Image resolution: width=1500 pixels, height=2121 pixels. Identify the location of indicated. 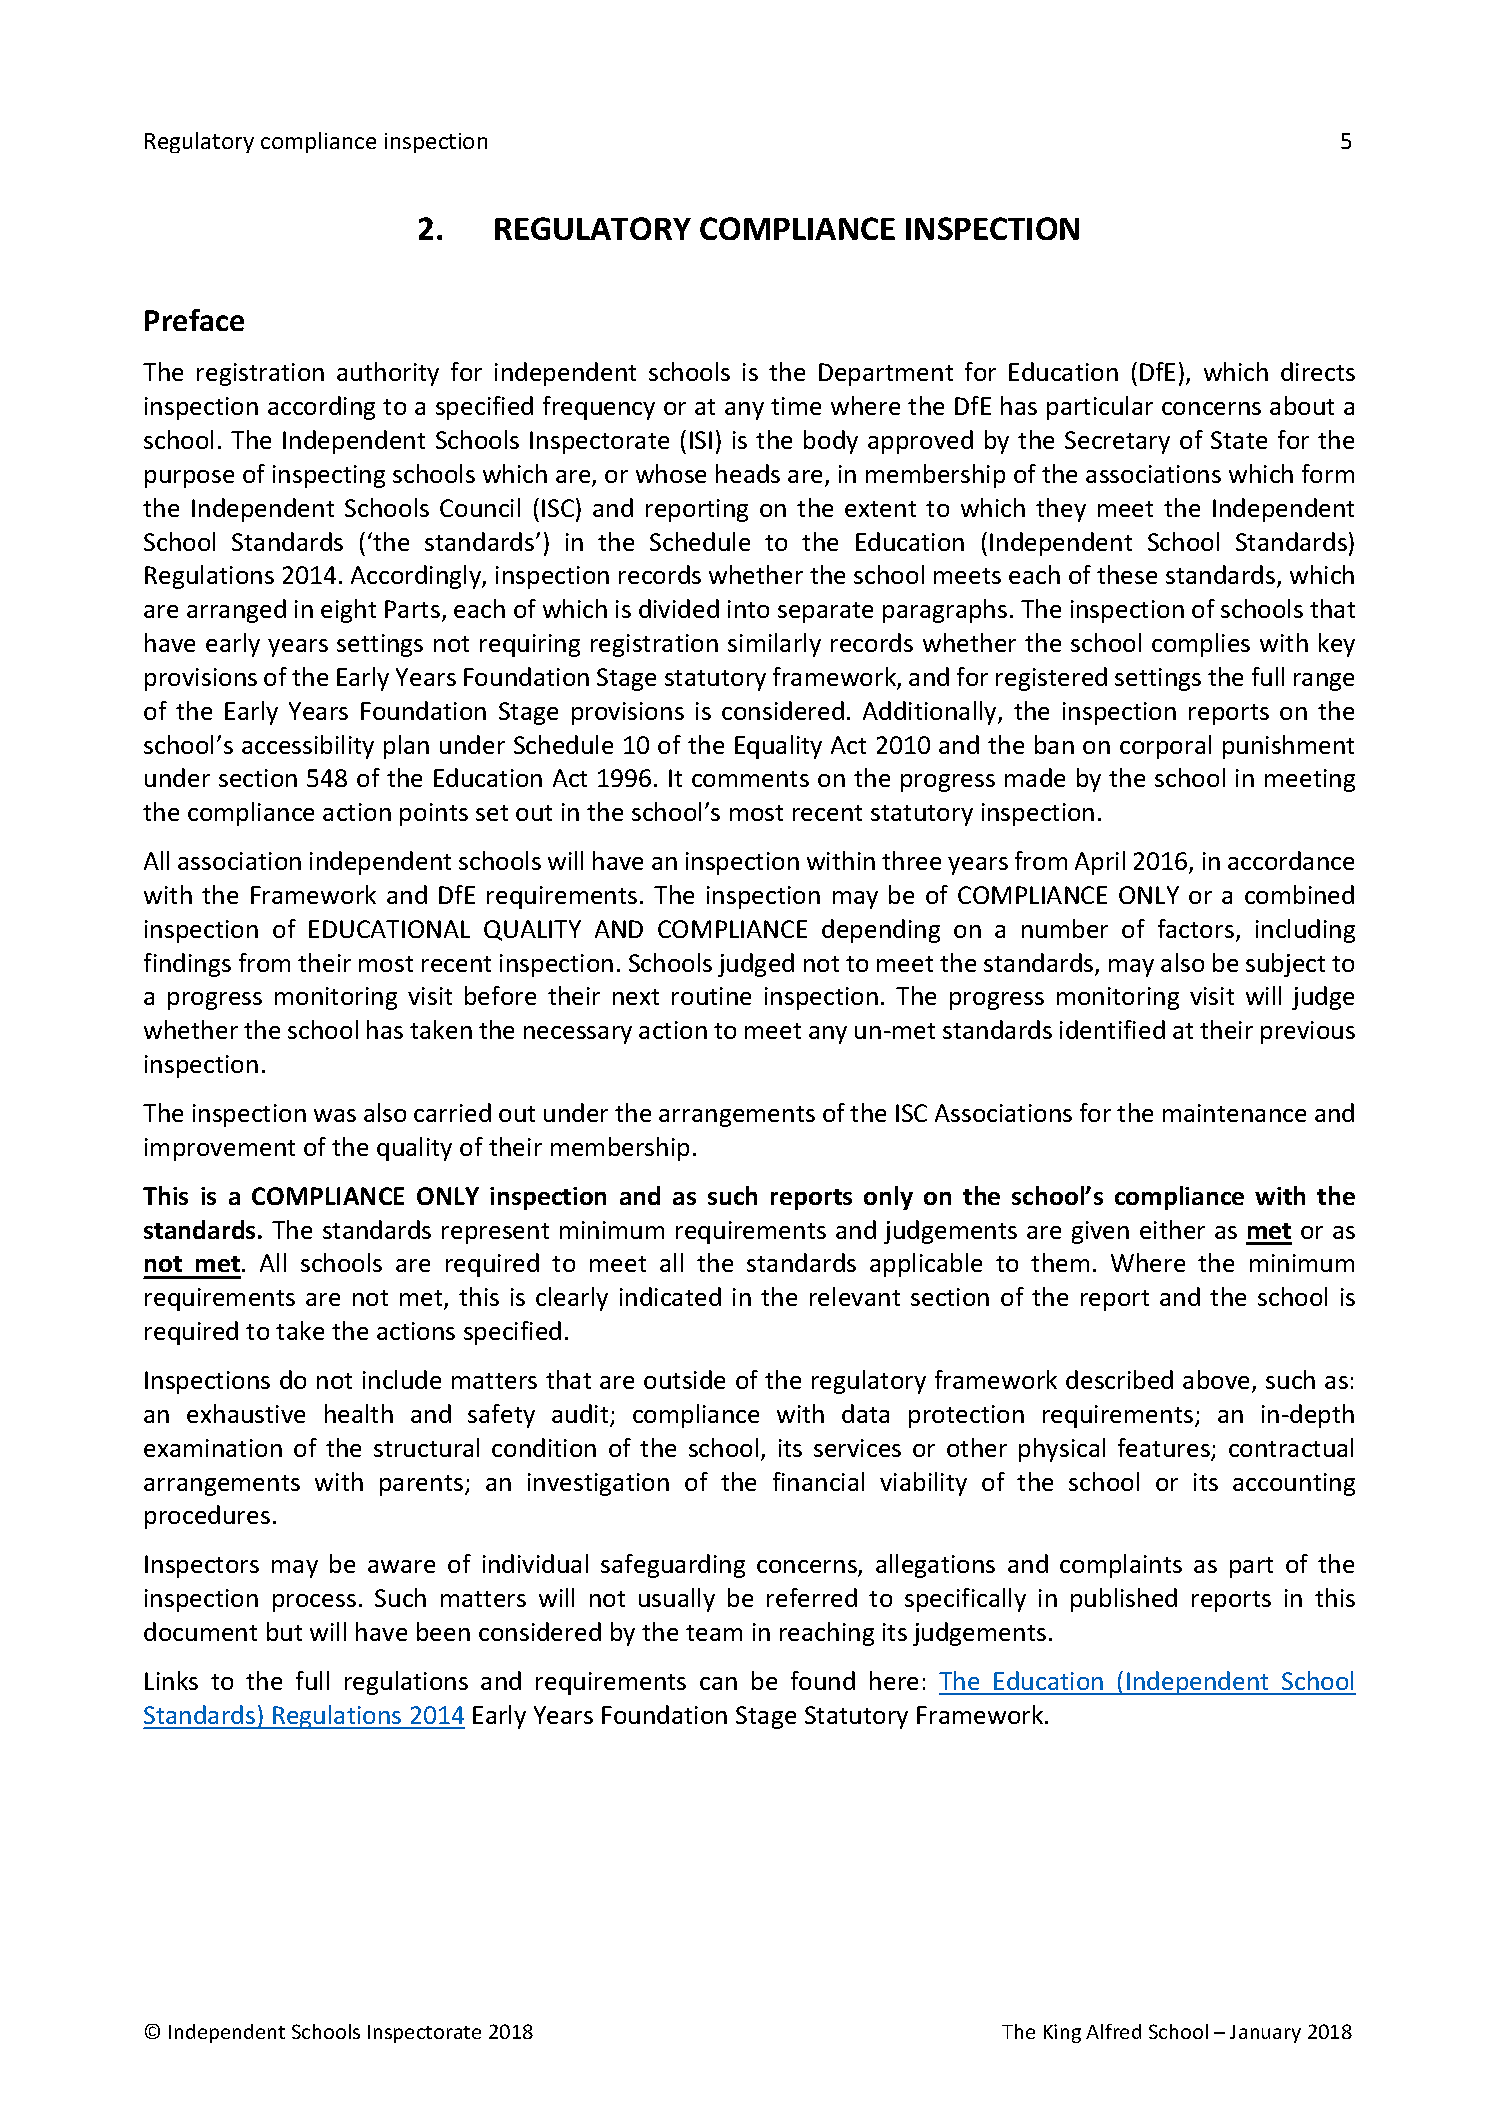
(670, 1296).
